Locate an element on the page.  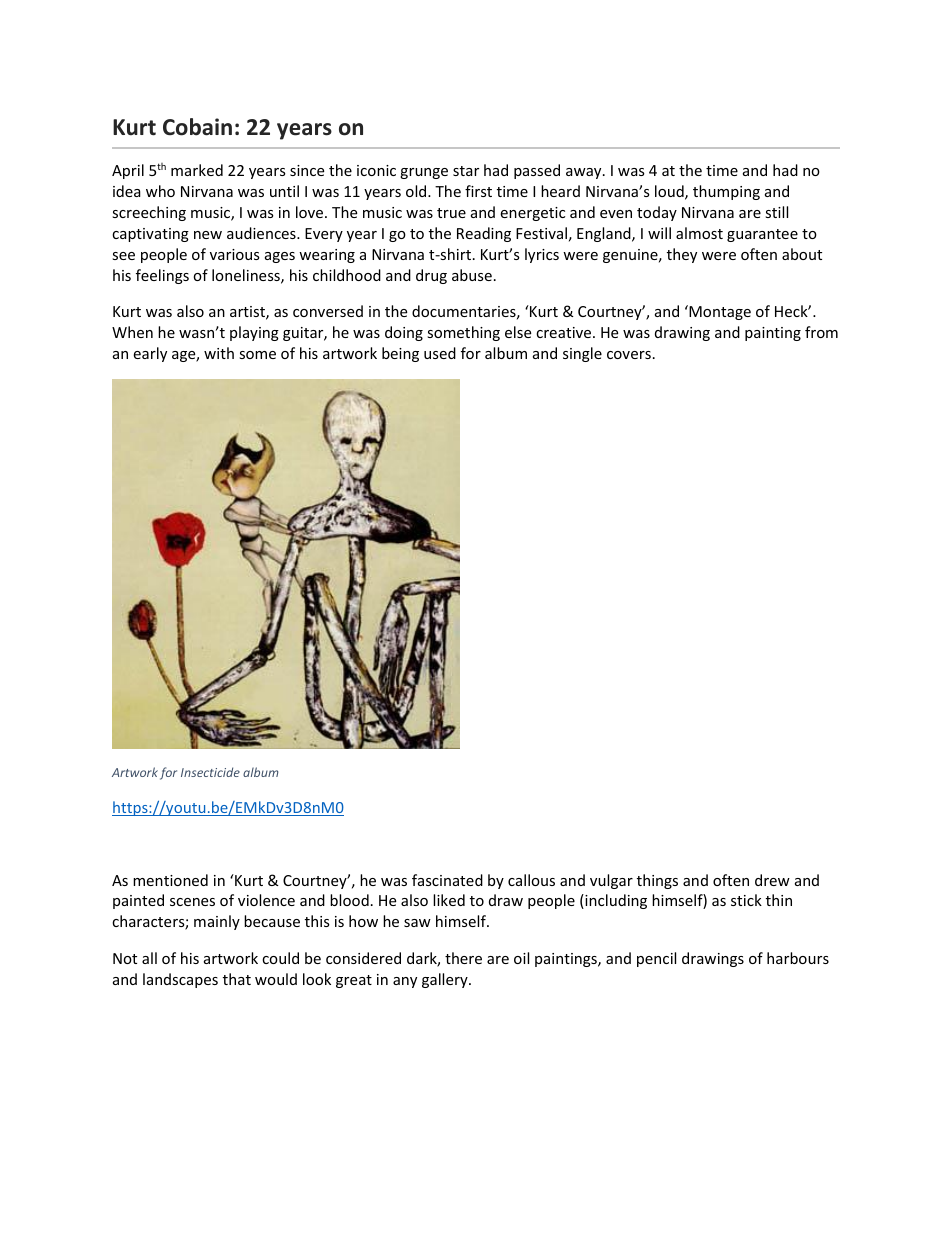
marked is located at coordinates (197, 170).
